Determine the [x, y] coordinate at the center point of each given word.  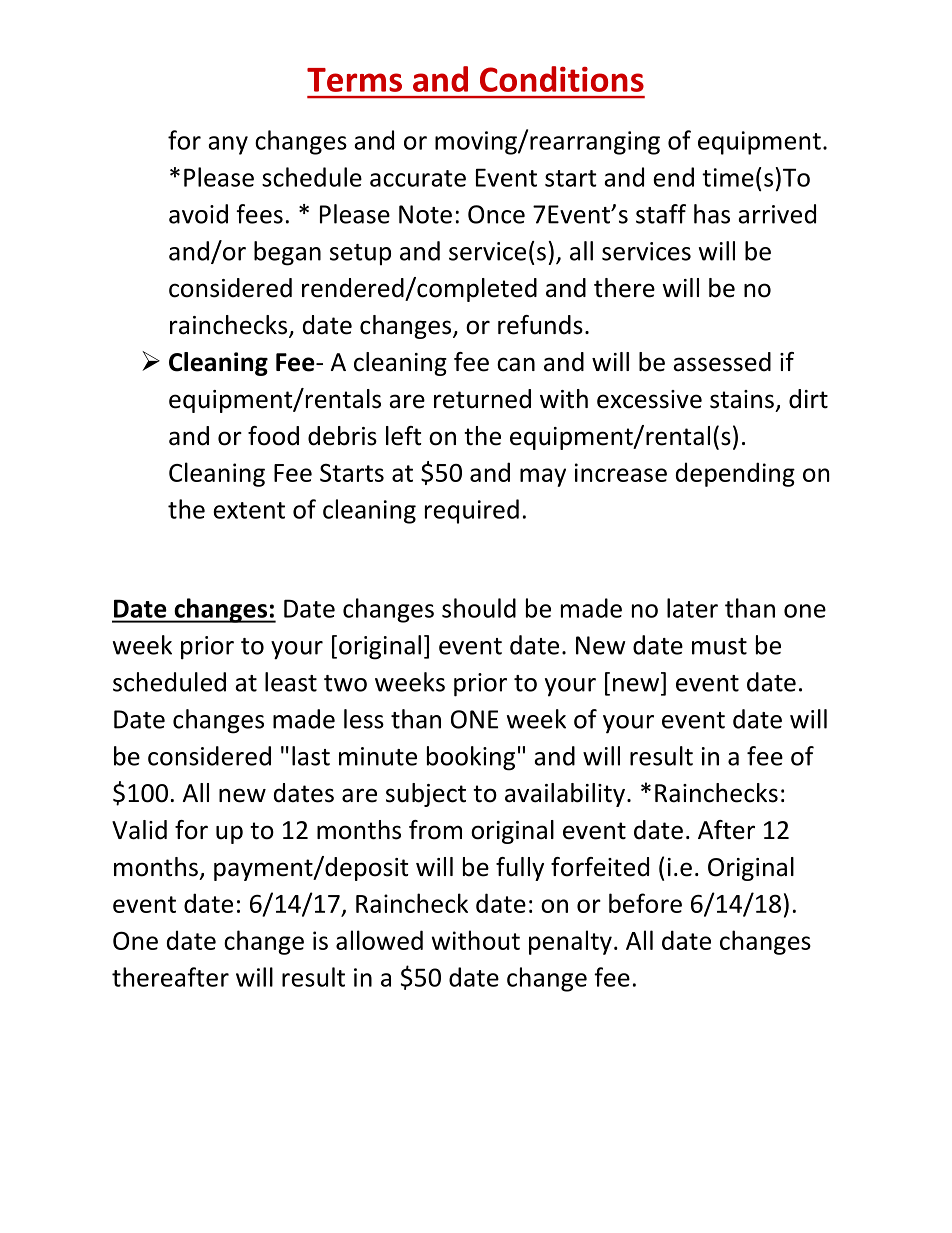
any [228, 145]
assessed [722, 362]
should [479, 608]
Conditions [562, 79]
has [712, 214]
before [645, 903]
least [291, 682]
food [273, 436]
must [719, 646]
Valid [139, 830]
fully [520, 869]
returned [482, 399]
